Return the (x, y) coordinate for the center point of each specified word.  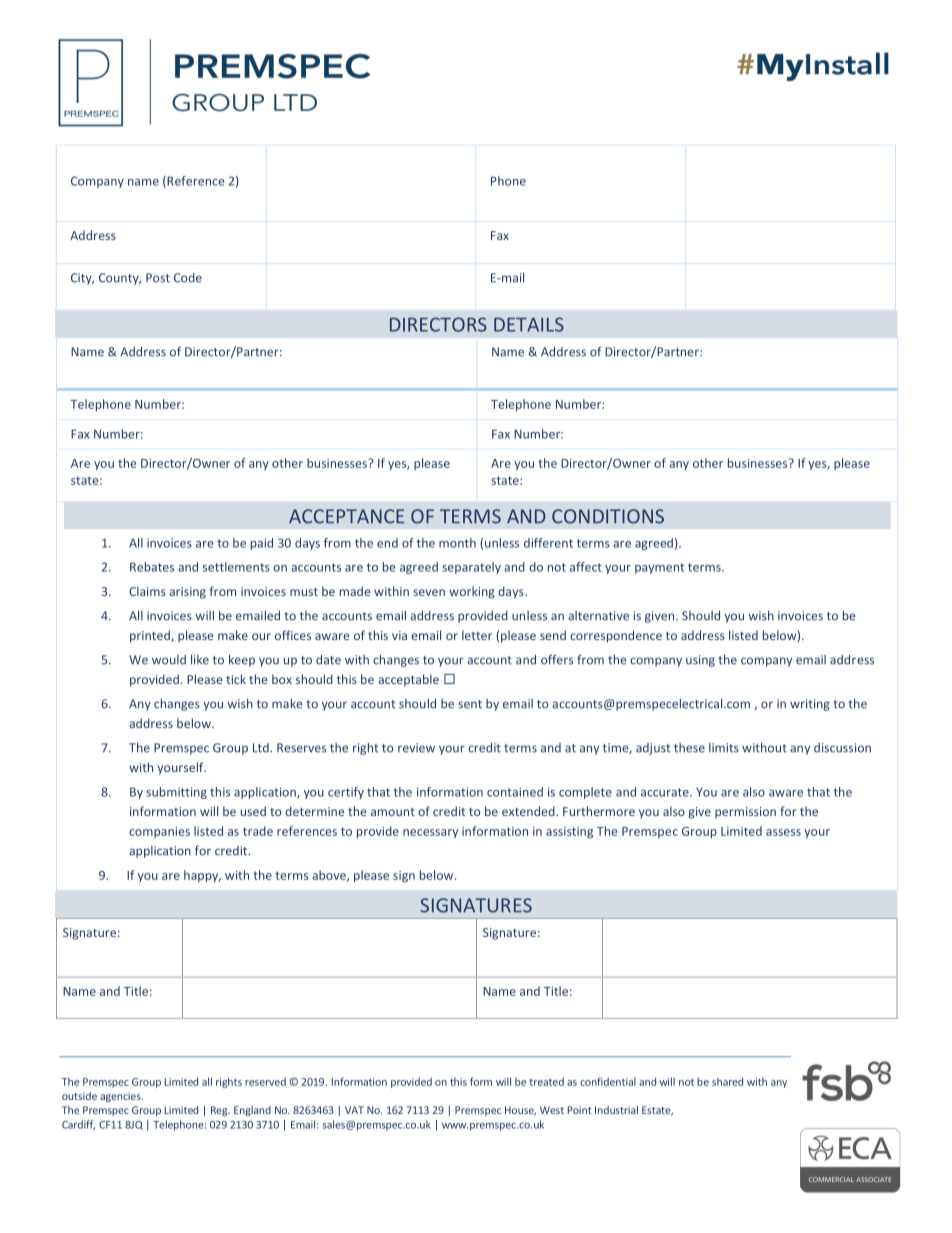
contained (515, 792)
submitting (176, 793)
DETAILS (529, 324)
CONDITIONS (608, 516)
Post (158, 278)
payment (659, 568)
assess (783, 832)
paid (262, 544)
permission (745, 813)
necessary (430, 833)
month (457, 543)
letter (477, 635)
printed (151, 636)
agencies (121, 1097)
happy (202, 876)
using (700, 661)
